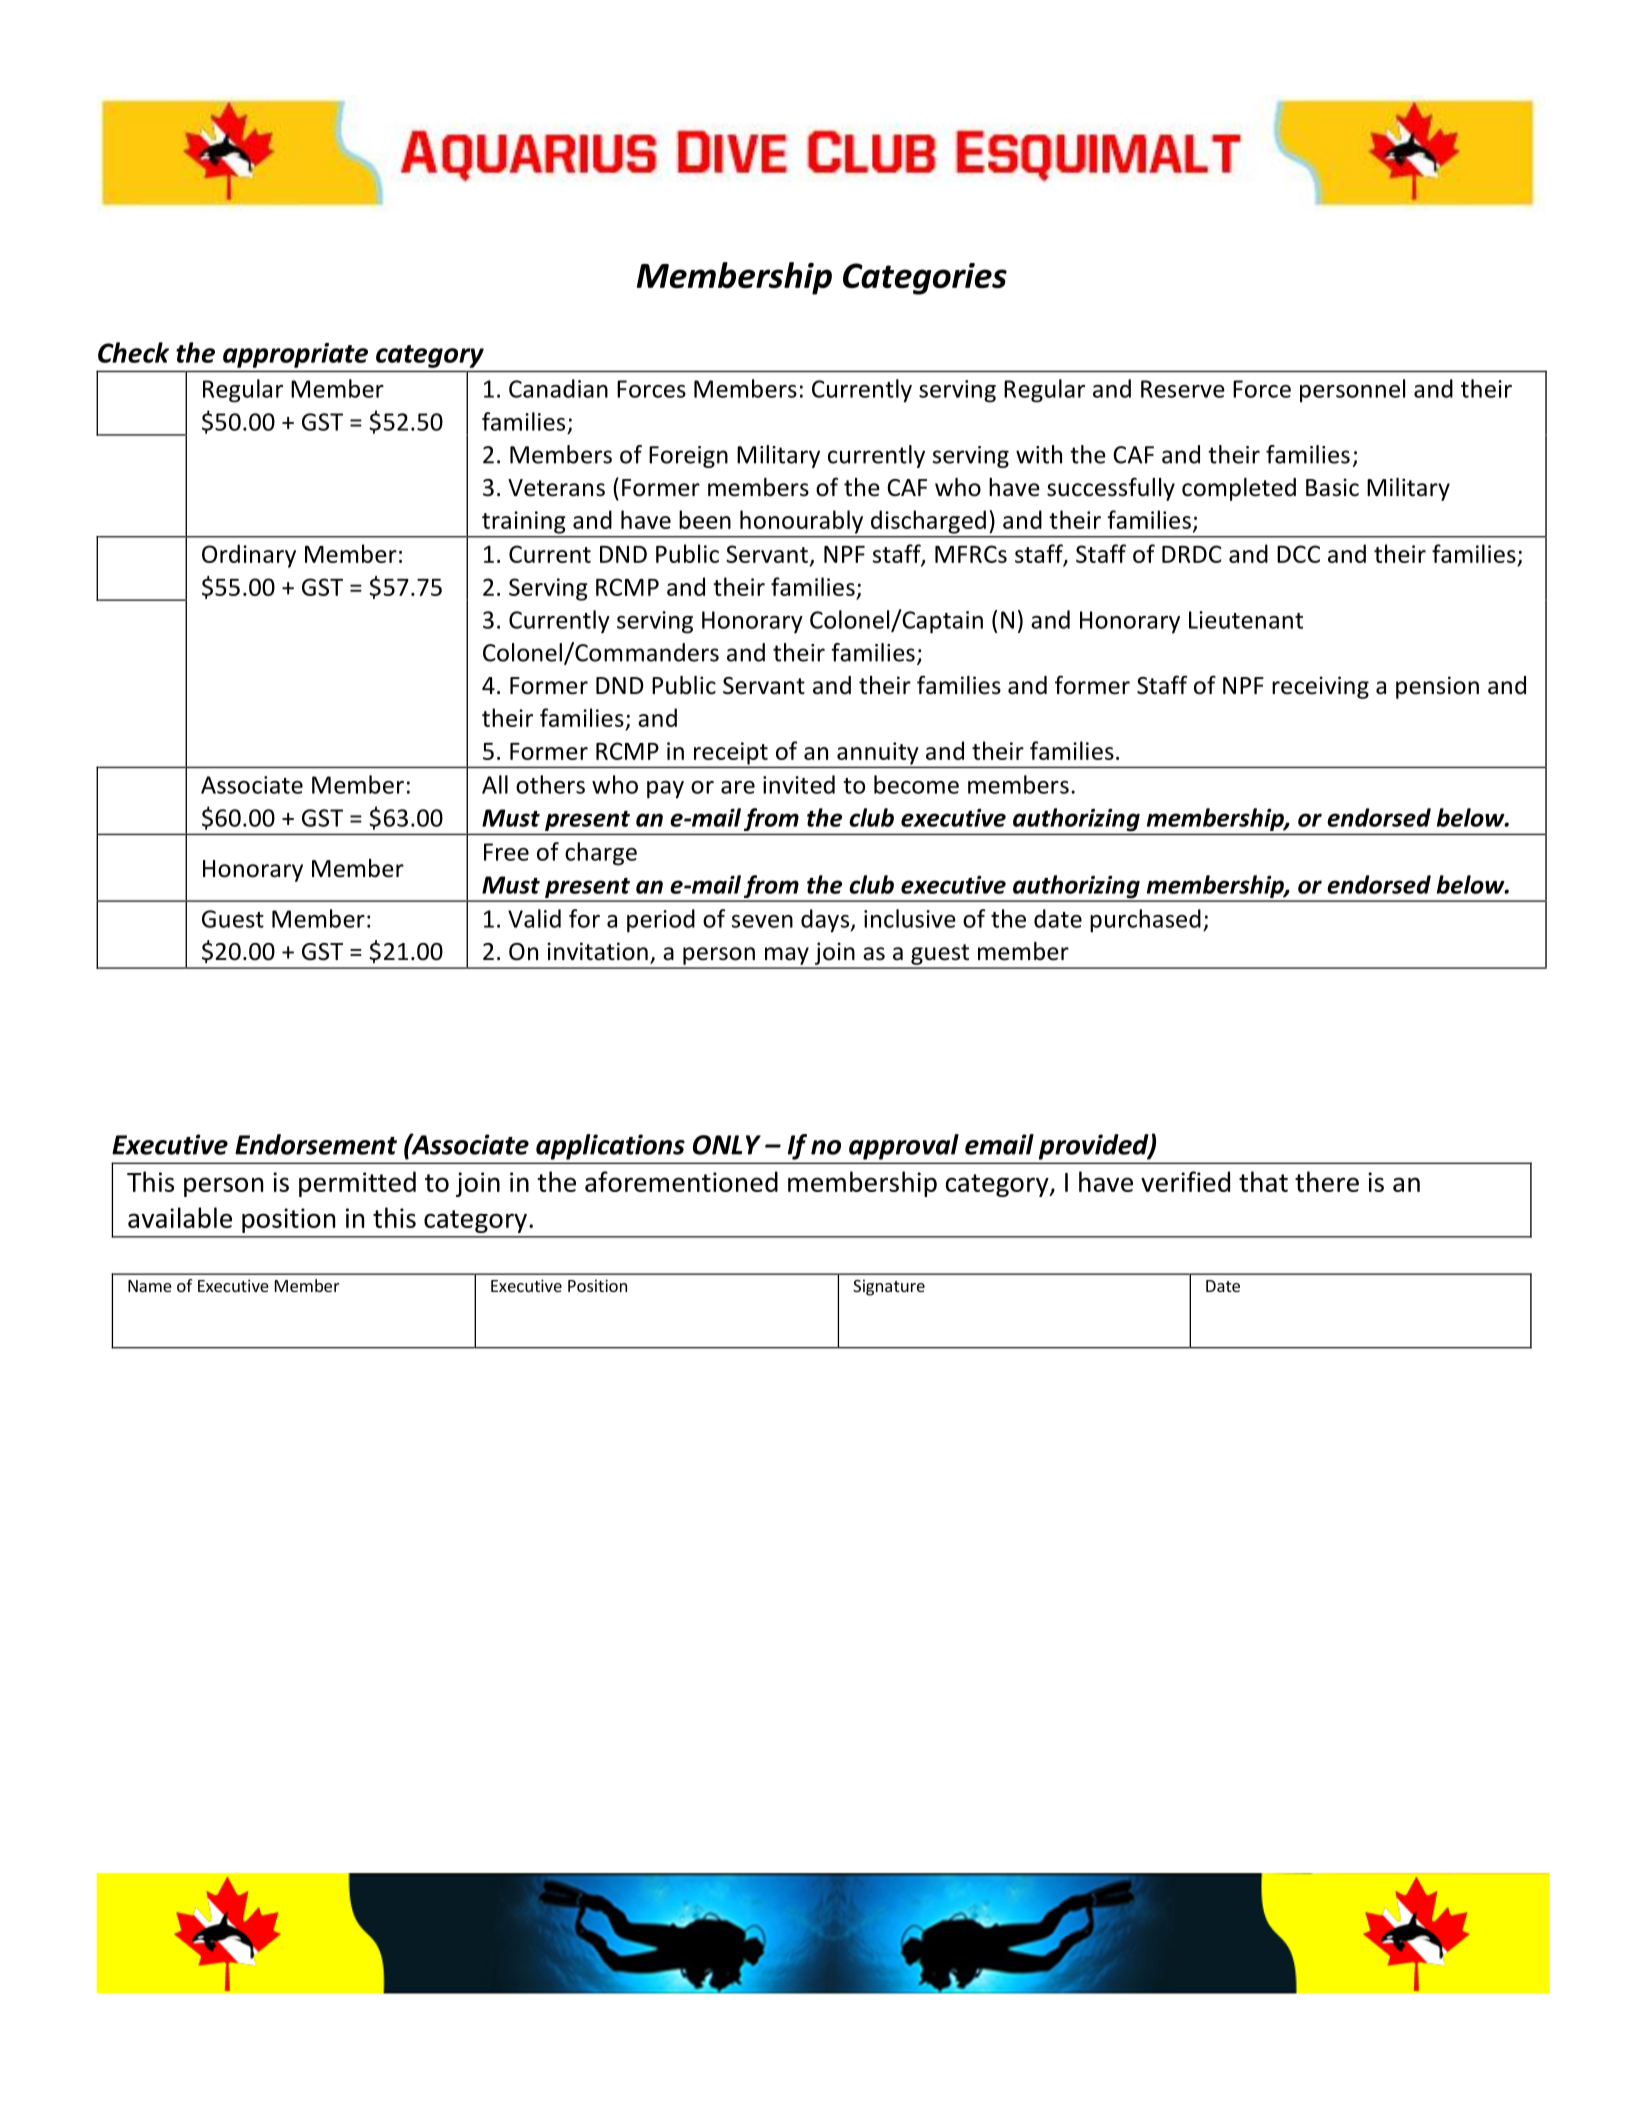 The width and height of the screenshot is (1643, 2126). Describe the element at coordinates (249, 556) in the screenshot. I see `Ordinary` at that location.
